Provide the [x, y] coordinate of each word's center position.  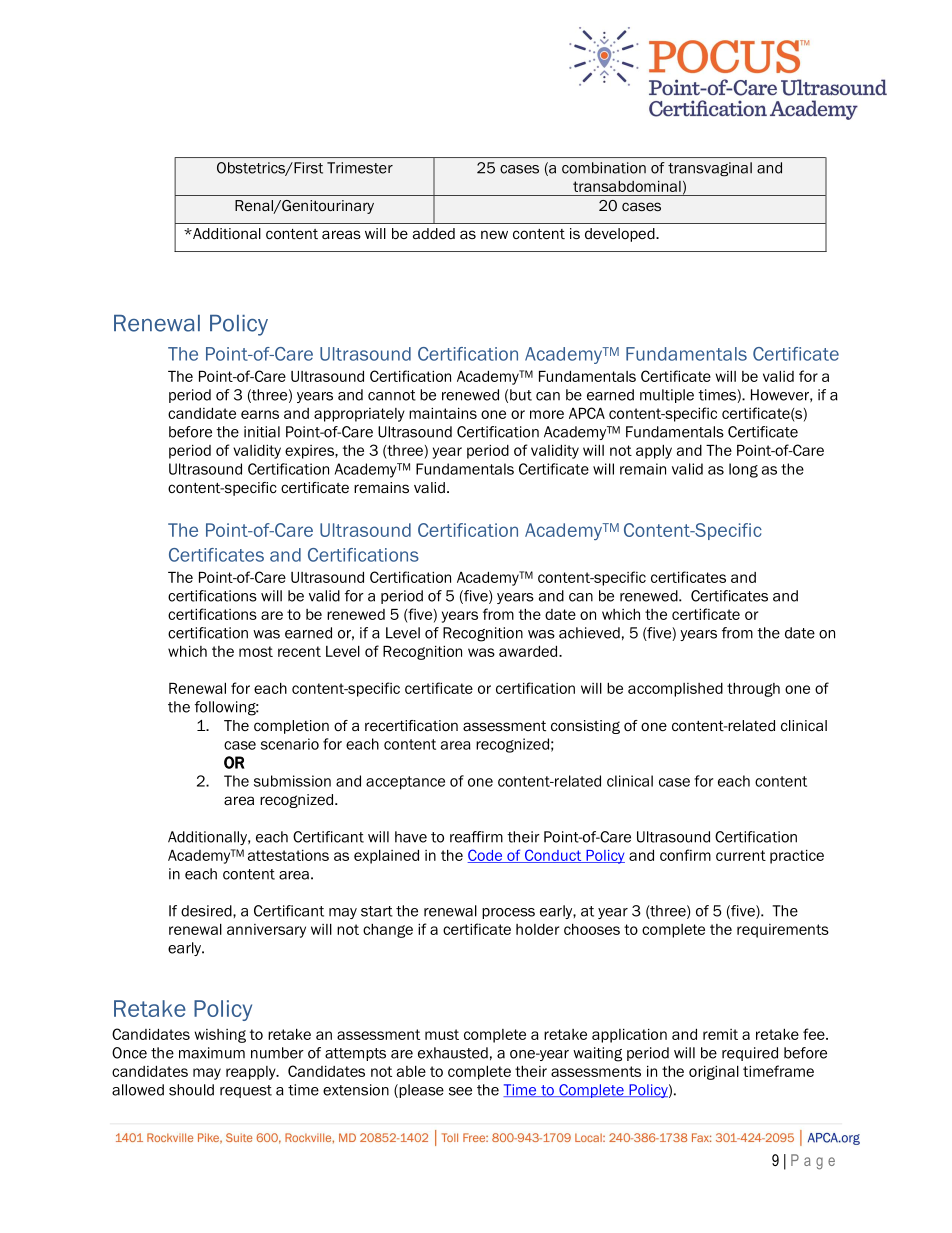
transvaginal [710, 169]
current [741, 855]
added [434, 233]
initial [262, 432]
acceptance [405, 783]
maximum [212, 1053]
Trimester [360, 168]
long [743, 470]
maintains [443, 413]
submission [292, 781]
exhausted [453, 1053]
